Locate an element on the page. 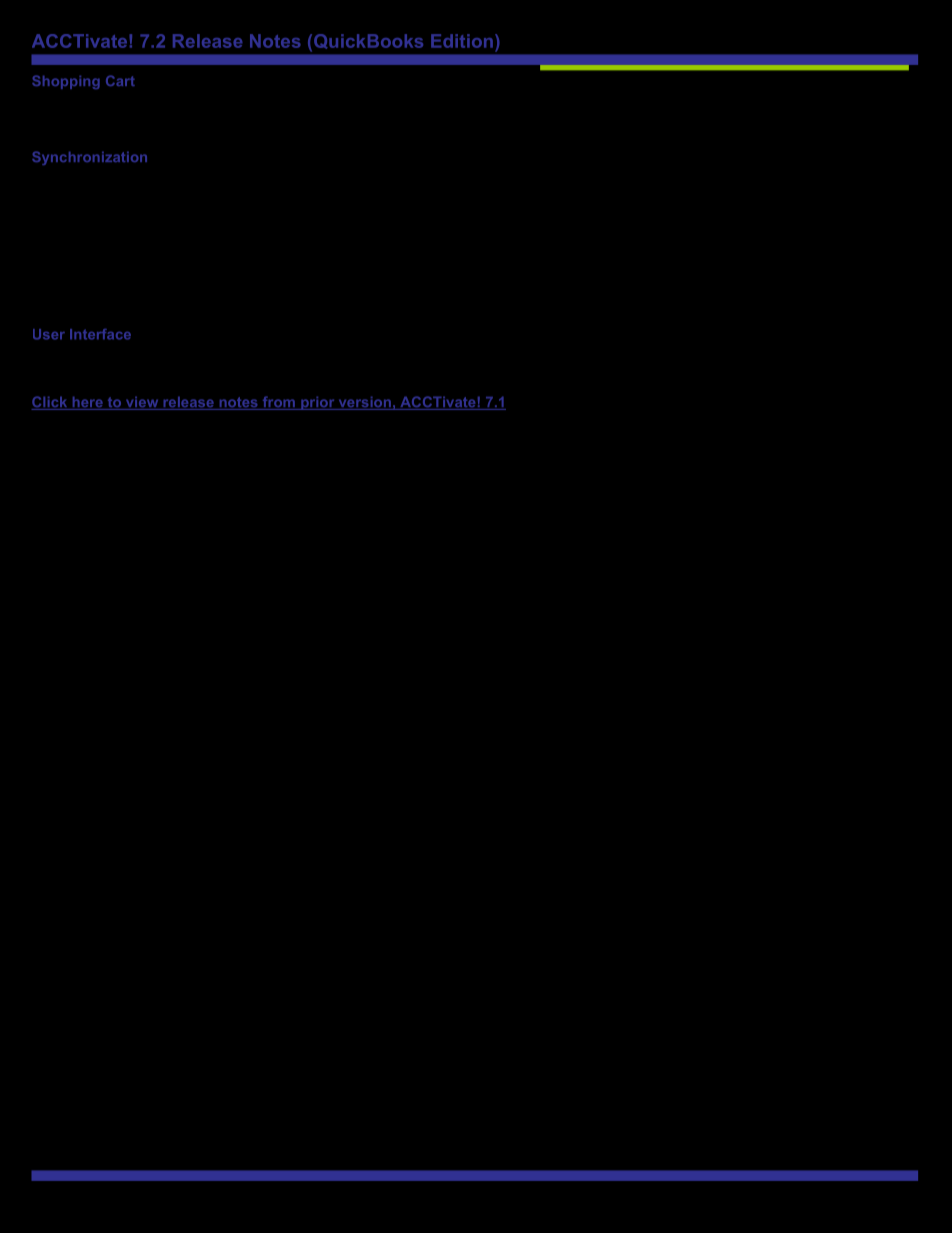 The height and width of the page is (1233, 952). view is located at coordinates (142, 403).
